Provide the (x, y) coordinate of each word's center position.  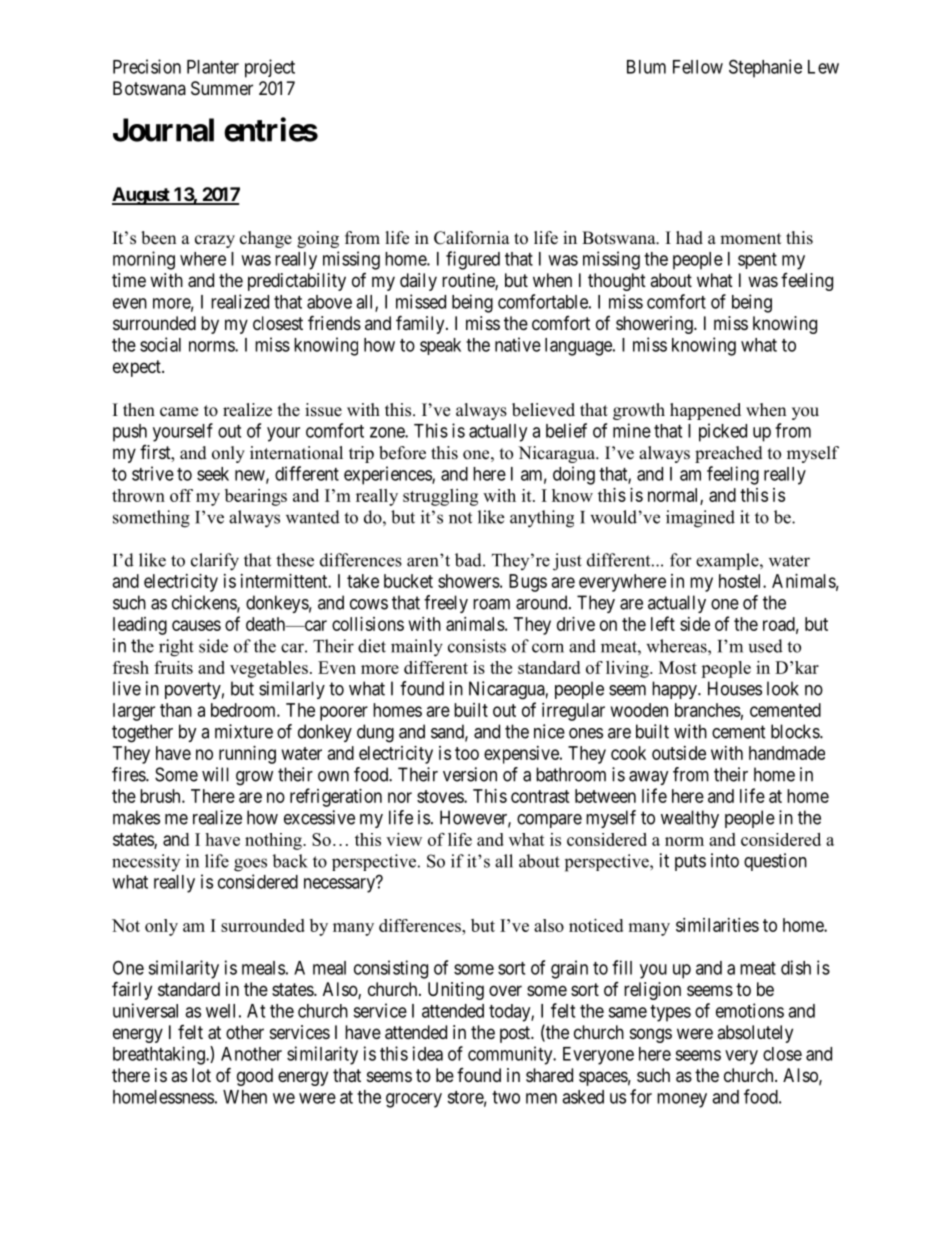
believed (543, 410)
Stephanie (765, 68)
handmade (787, 753)
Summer (222, 88)
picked (723, 432)
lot (201, 1075)
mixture (244, 731)
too (467, 753)
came (179, 412)
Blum (646, 67)
